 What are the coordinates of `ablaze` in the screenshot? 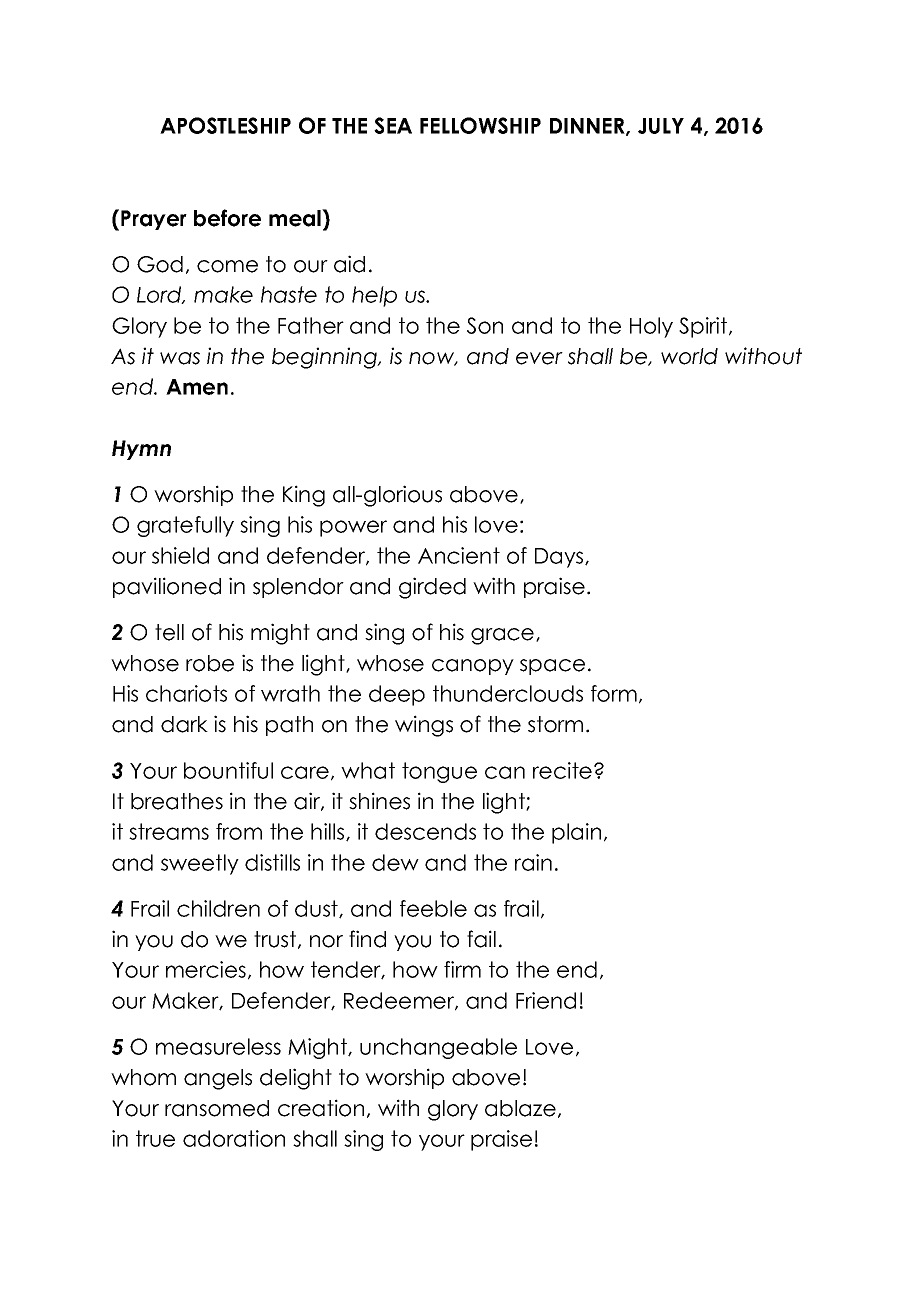 It's located at (520, 1108).
